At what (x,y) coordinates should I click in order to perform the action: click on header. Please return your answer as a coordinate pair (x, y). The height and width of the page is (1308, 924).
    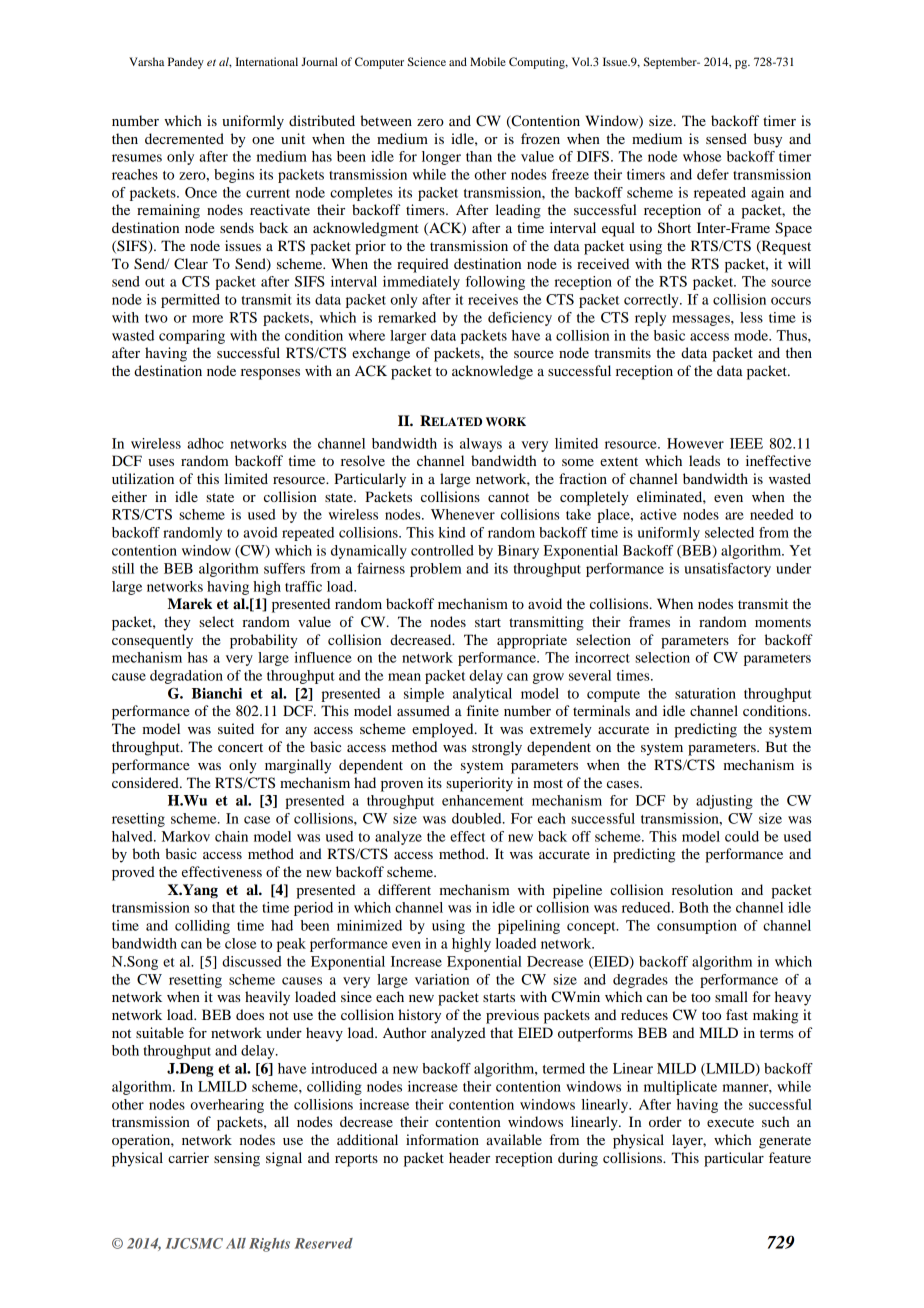
    Looking at the image, I should click on (469, 1157).
